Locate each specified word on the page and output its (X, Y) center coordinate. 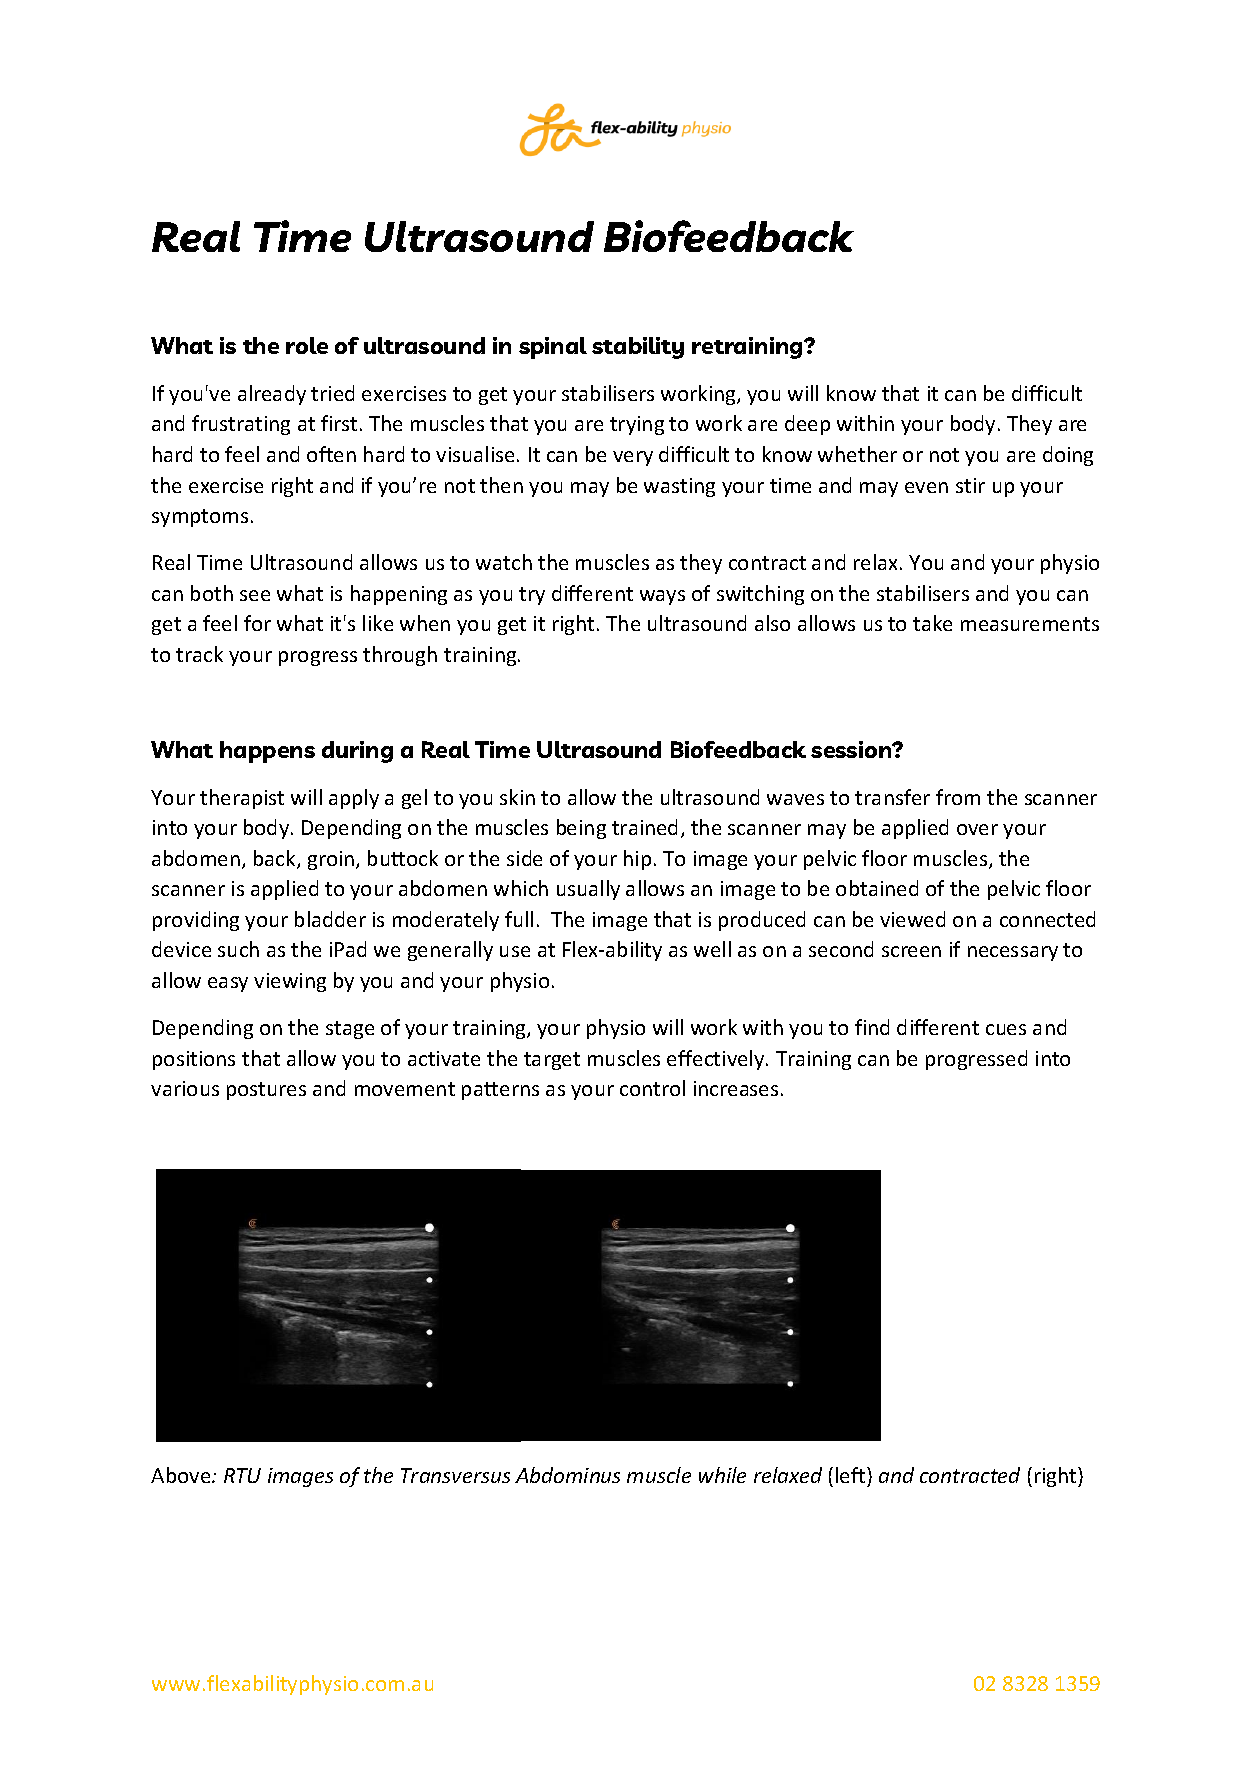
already (272, 395)
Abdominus (567, 1475)
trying (637, 425)
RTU (242, 1475)
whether (857, 454)
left (852, 1475)
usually (588, 890)
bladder (330, 919)
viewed (912, 919)
